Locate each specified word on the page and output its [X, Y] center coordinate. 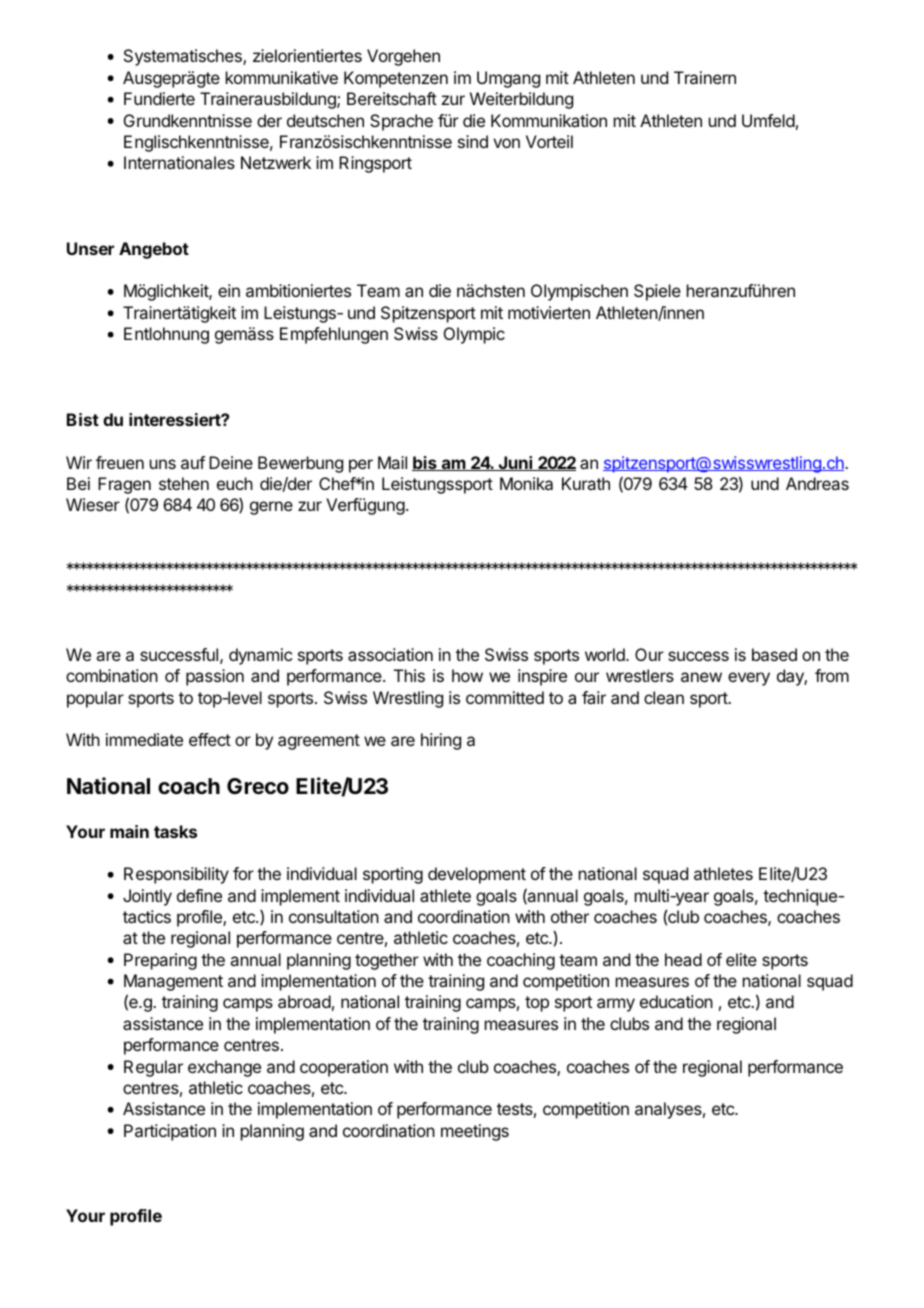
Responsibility [176, 875]
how [467, 675]
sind [473, 141]
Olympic [474, 335]
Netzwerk [276, 162]
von [506, 143]
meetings [475, 1132]
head [683, 959]
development [477, 875]
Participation [170, 1132]
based [774, 654]
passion [215, 677]
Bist [83, 419]
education [676, 1001]
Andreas [817, 483]
